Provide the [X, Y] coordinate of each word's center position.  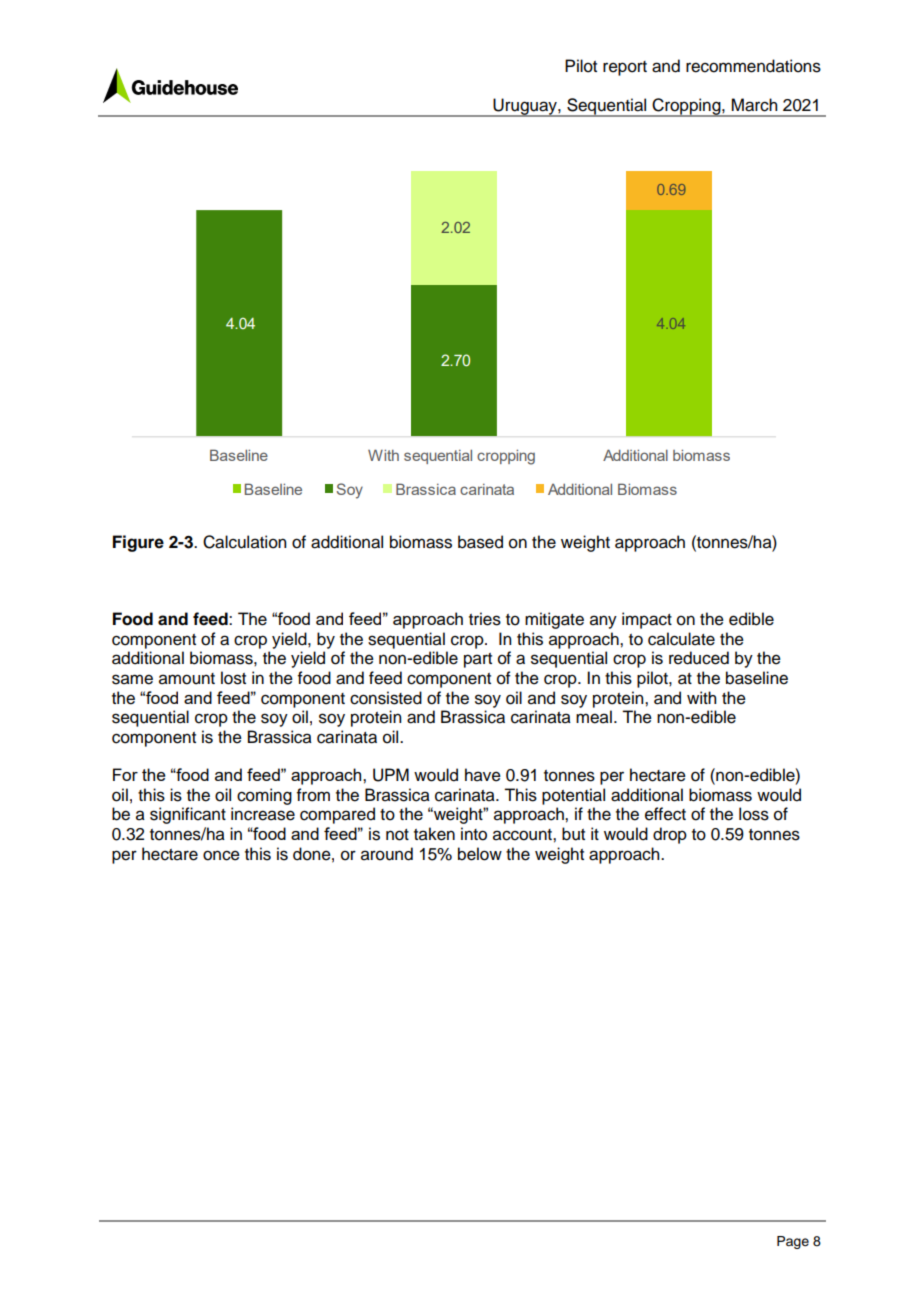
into [474, 834]
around [387, 854]
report [625, 68]
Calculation [244, 542]
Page [793, 1242]
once [221, 855]
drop [670, 835]
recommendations [753, 66]
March [754, 105]
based [480, 542]
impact [647, 620]
